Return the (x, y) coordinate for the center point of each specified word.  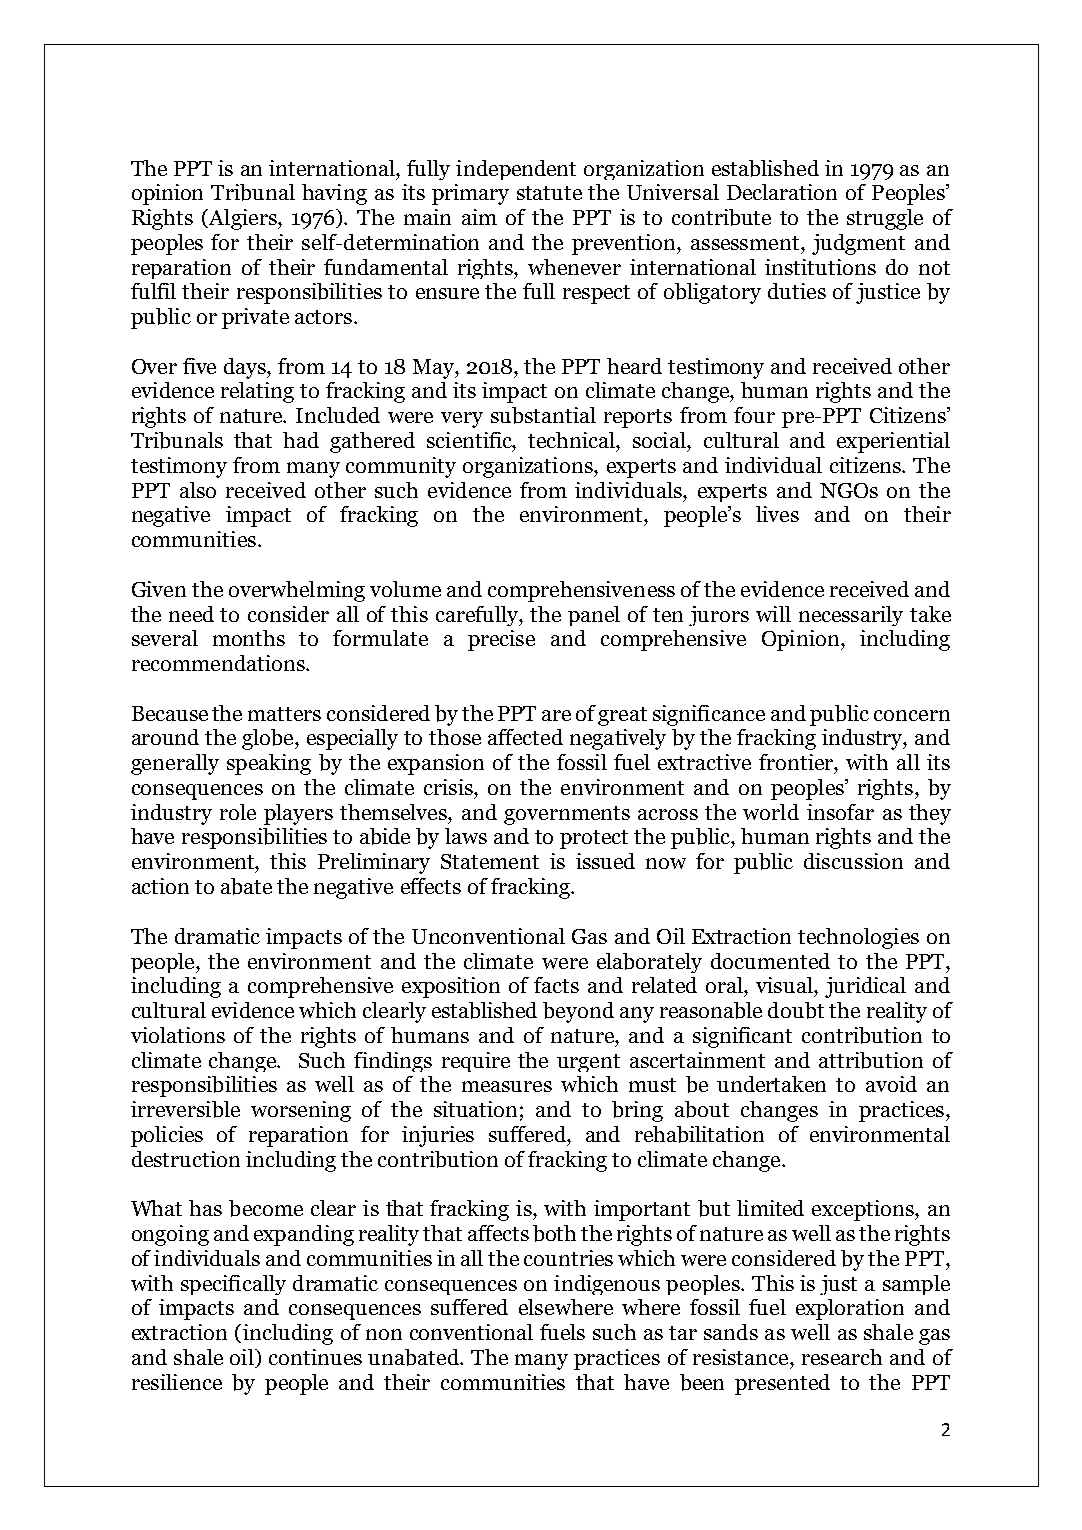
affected (525, 737)
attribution (871, 1060)
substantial (543, 415)
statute (549, 193)
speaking (269, 764)
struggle (885, 219)
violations (178, 1035)
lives (777, 514)
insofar (840, 812)
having (334, 194)
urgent (588, 1063)
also (198, 490)
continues (315, 1357)
